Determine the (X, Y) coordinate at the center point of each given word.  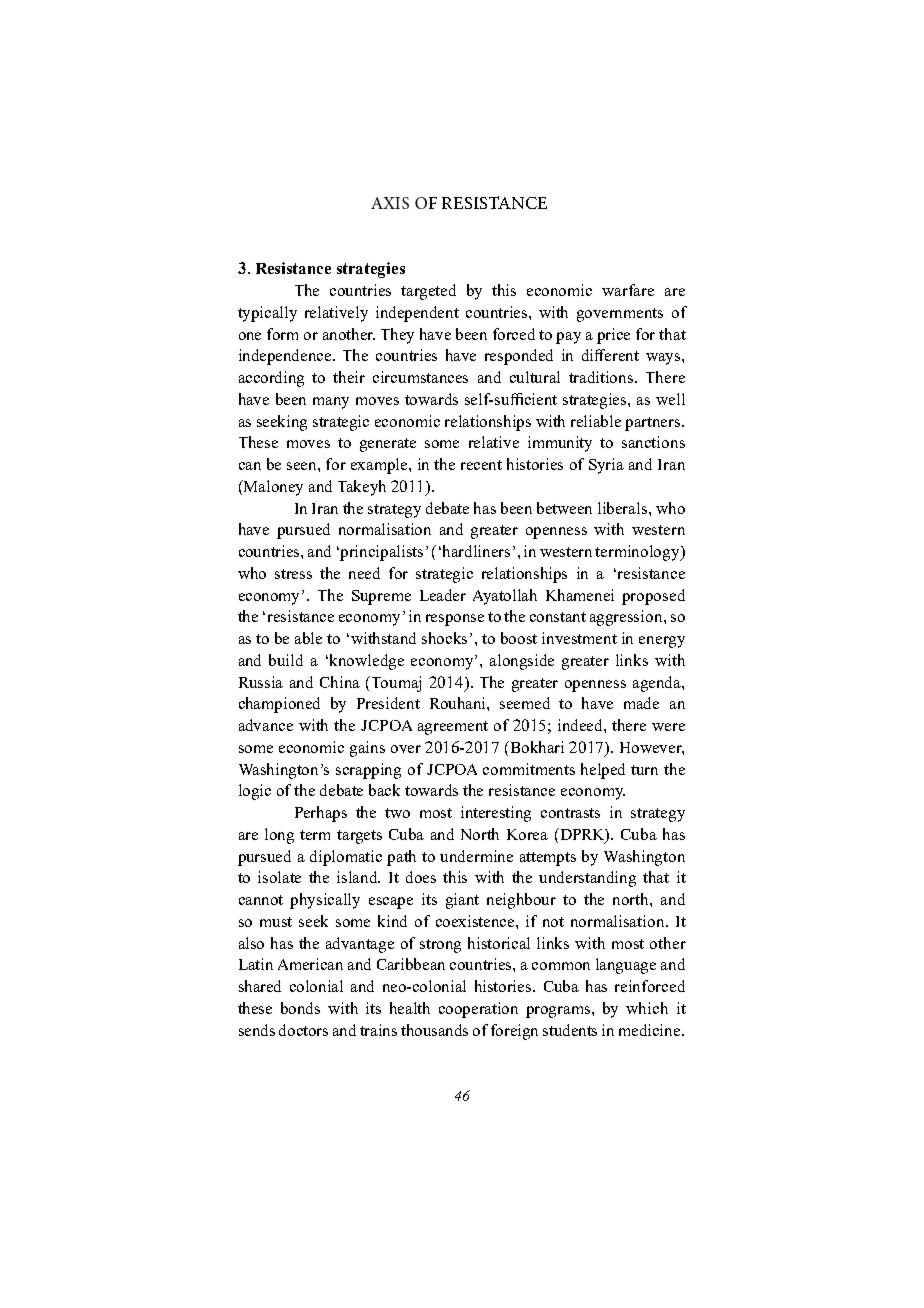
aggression (627, 618)
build (286, 660)
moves (308, 444)
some (442, 444)
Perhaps (321, 814)
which (647, 1008)
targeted (428, 292)
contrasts (570, 813)
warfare (628, 290)
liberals (624, 508)
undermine (476, 856)
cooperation (478, 1010)
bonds (300, 1008)
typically (267, 314)
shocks (446, 638)
